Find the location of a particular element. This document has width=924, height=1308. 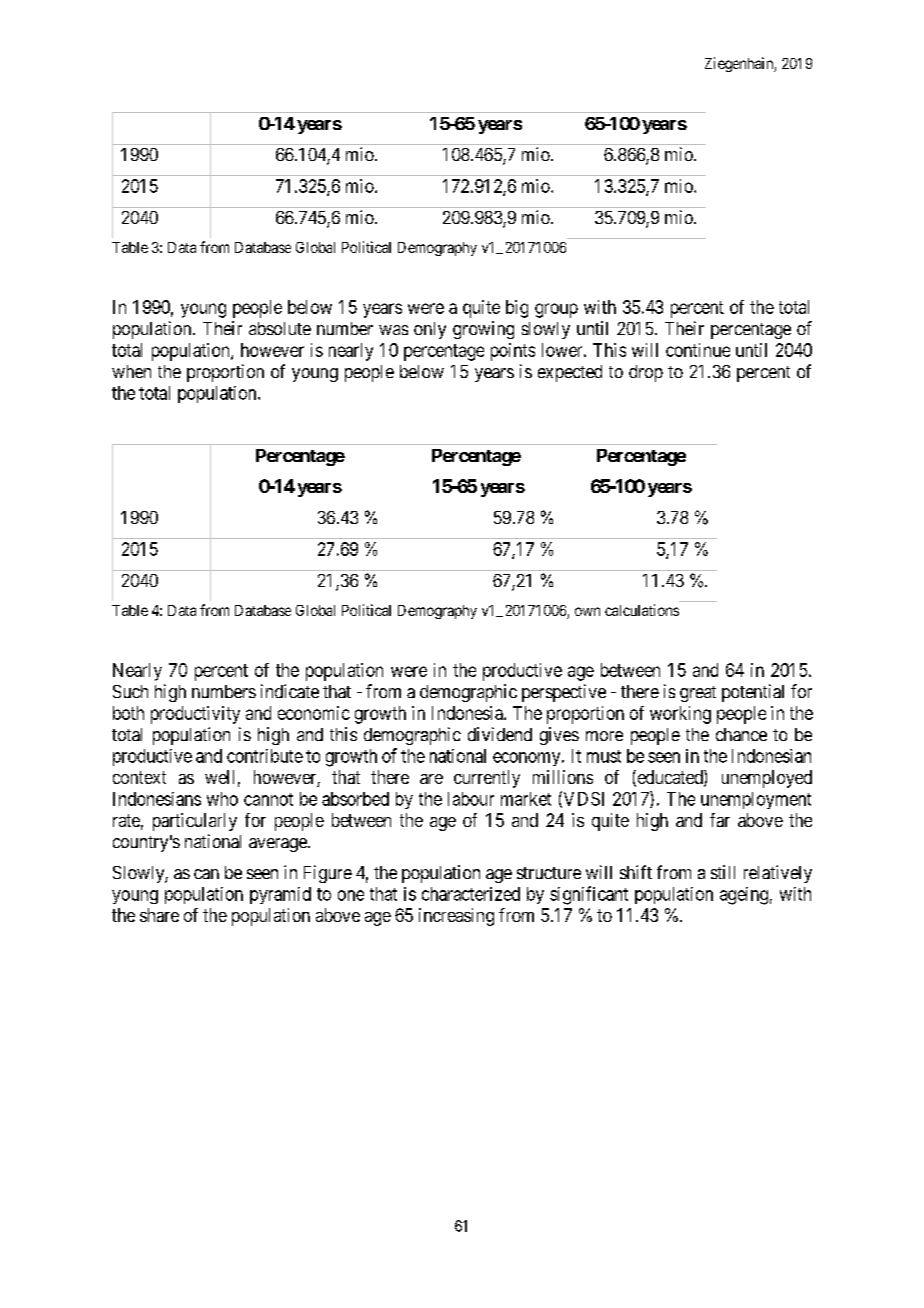

chance is located at coordinates (741, 734).
